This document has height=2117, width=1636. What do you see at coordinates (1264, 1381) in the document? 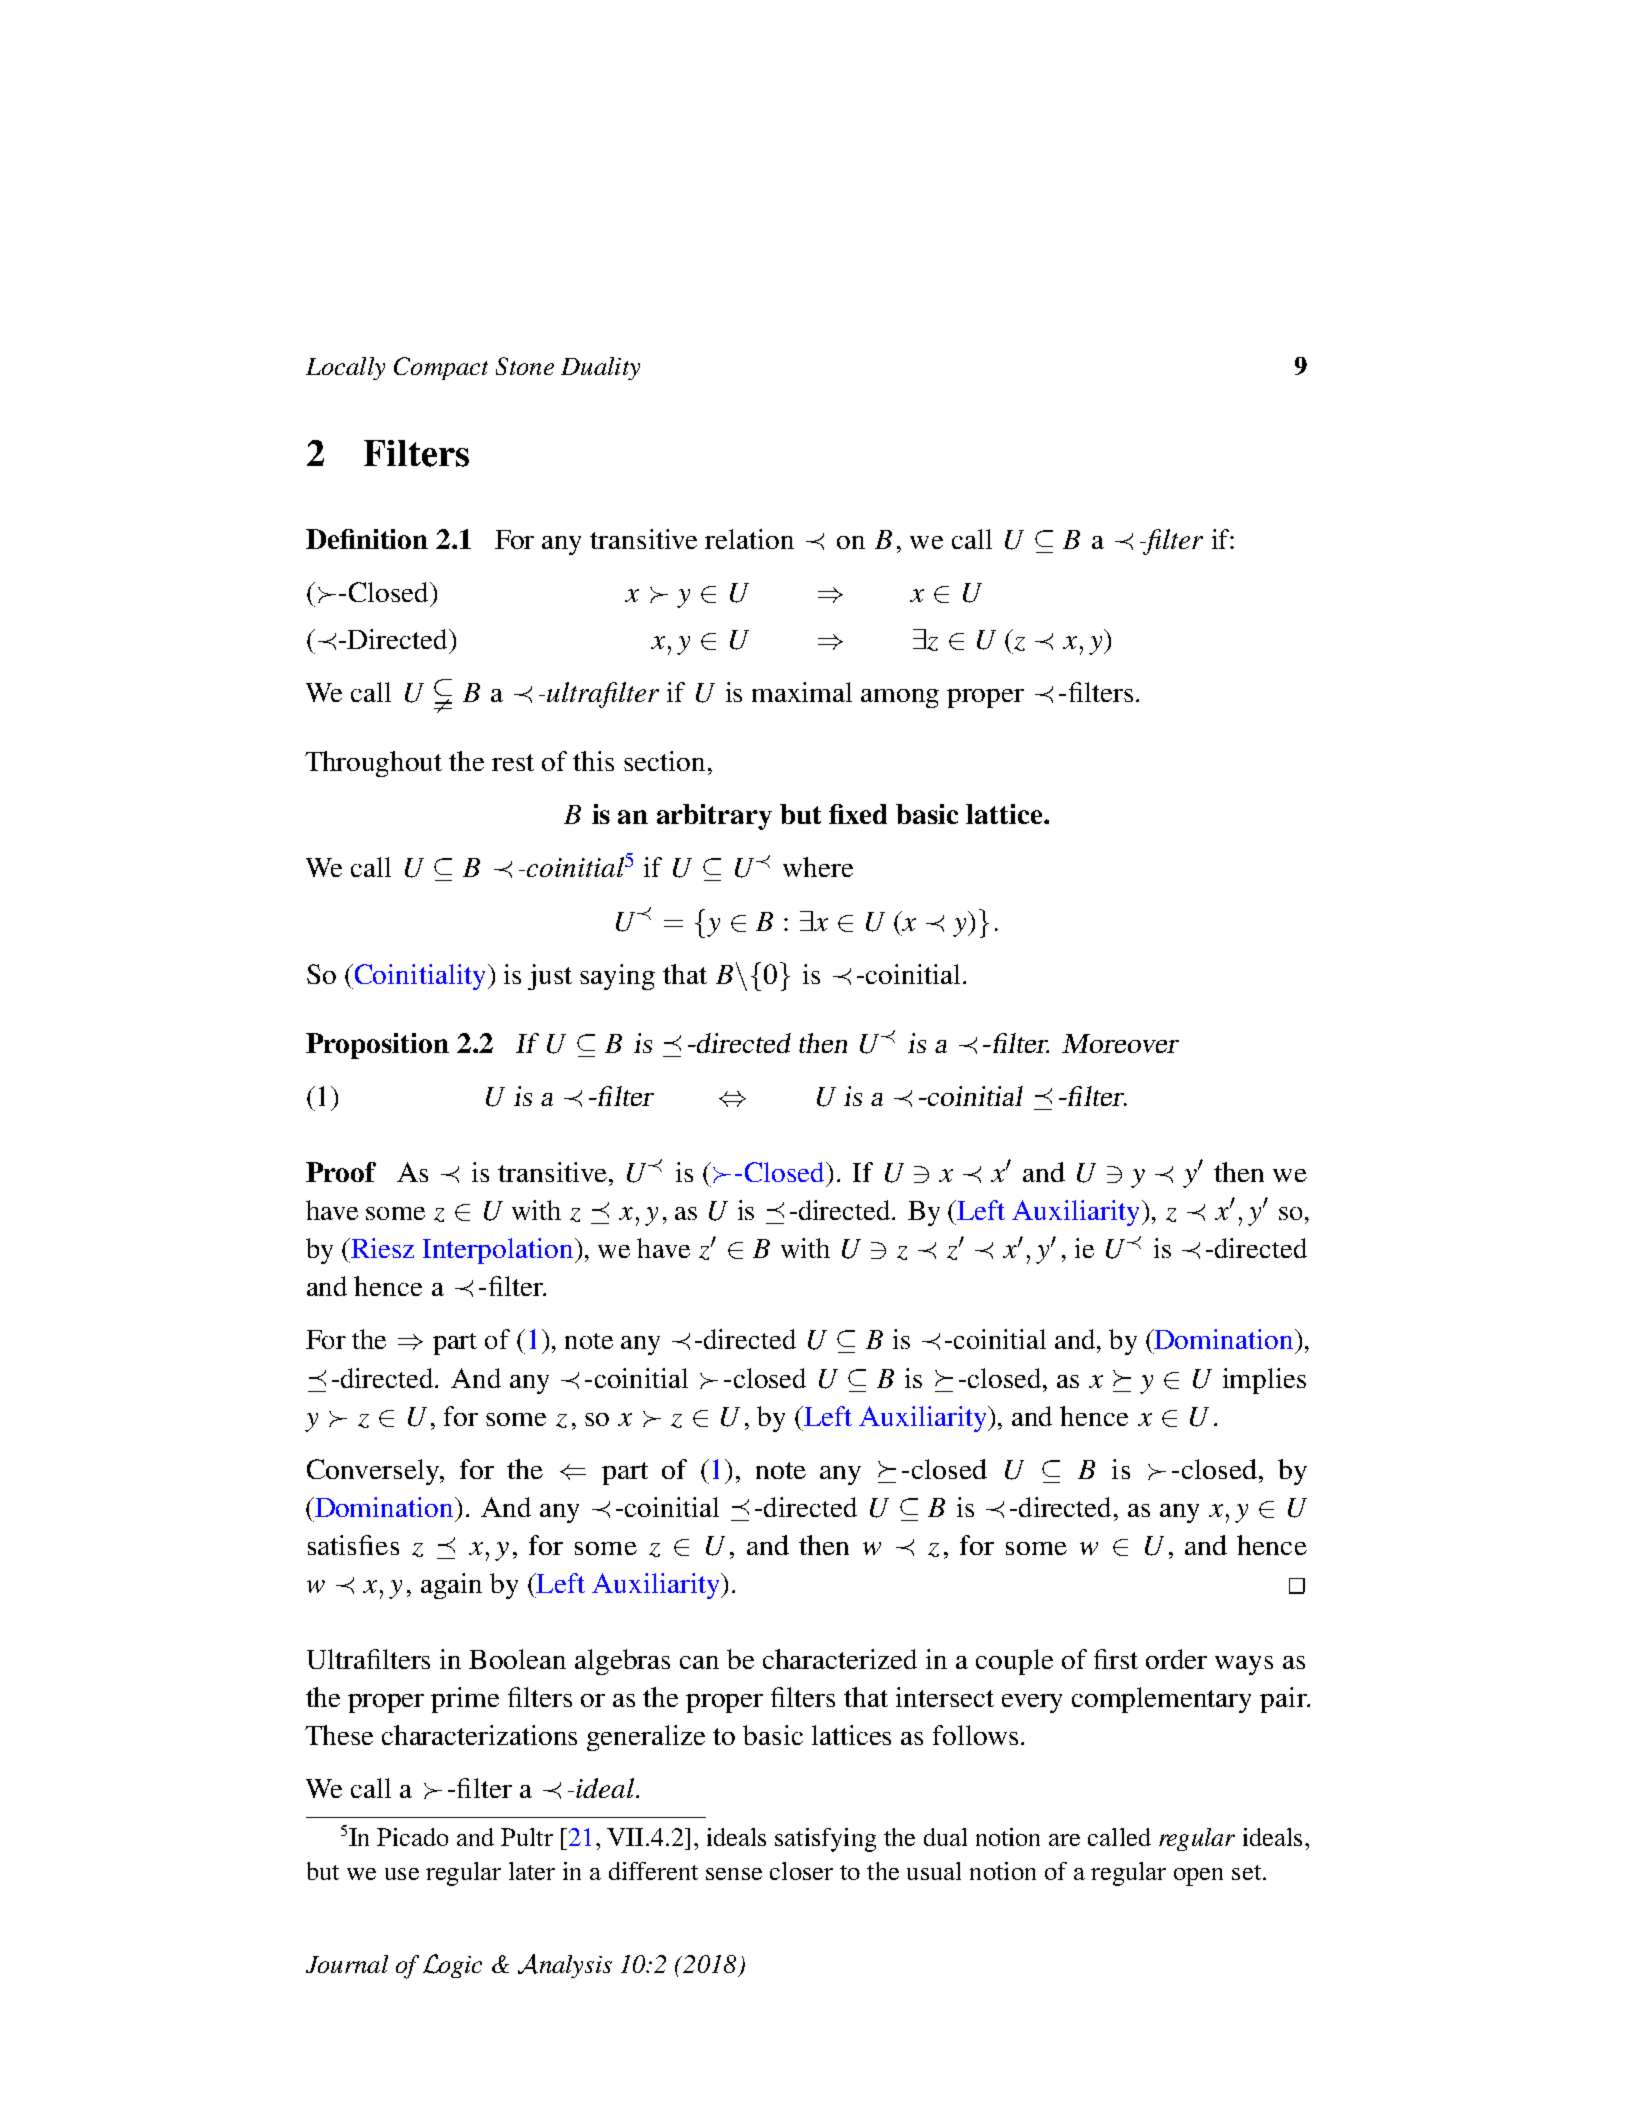
I see `implies` at bounding box center [1264, 1381].
